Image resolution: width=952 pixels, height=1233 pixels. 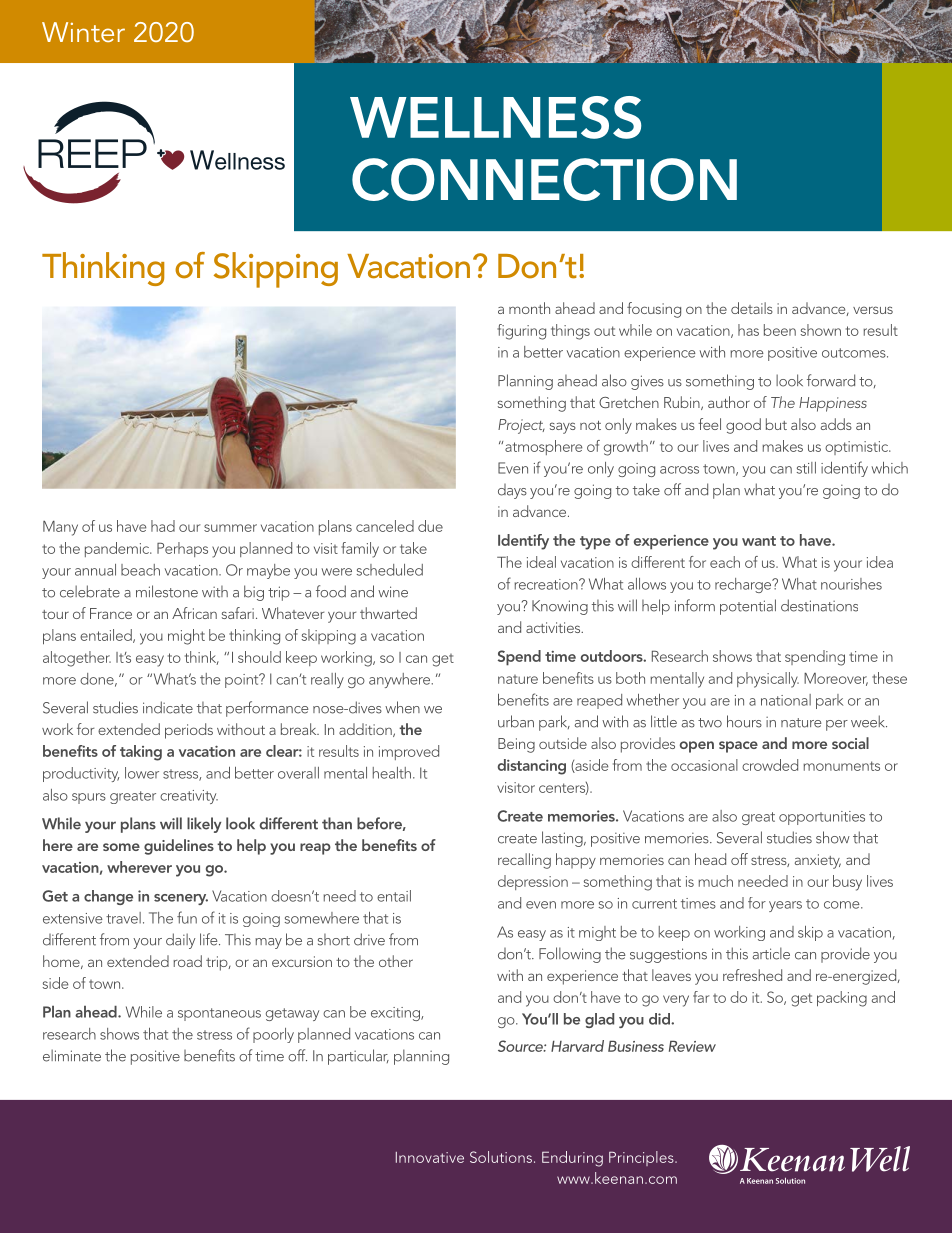 I want to click on guidelines, so click(x=179, y=847).
